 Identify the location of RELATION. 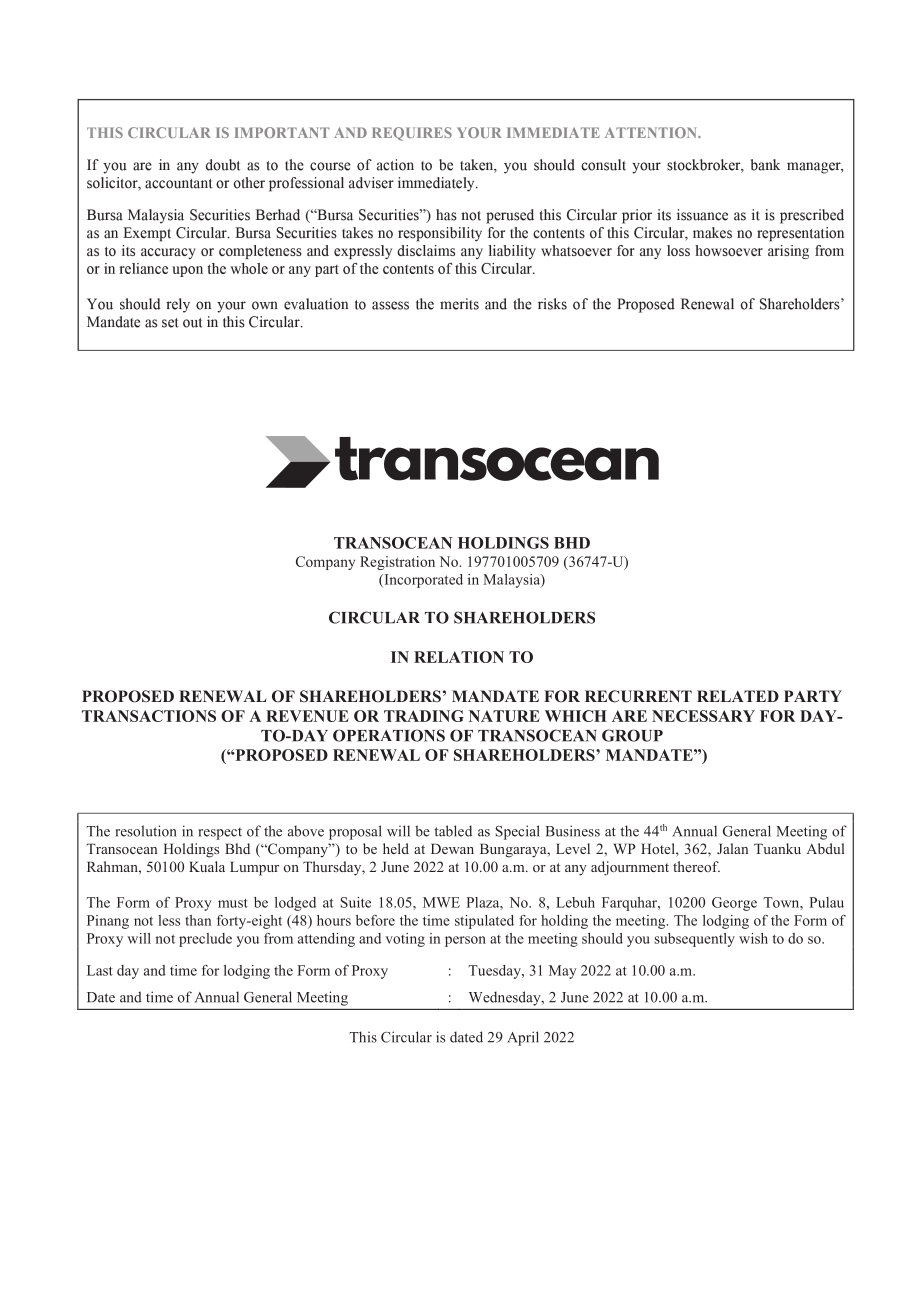
(459, 657).
